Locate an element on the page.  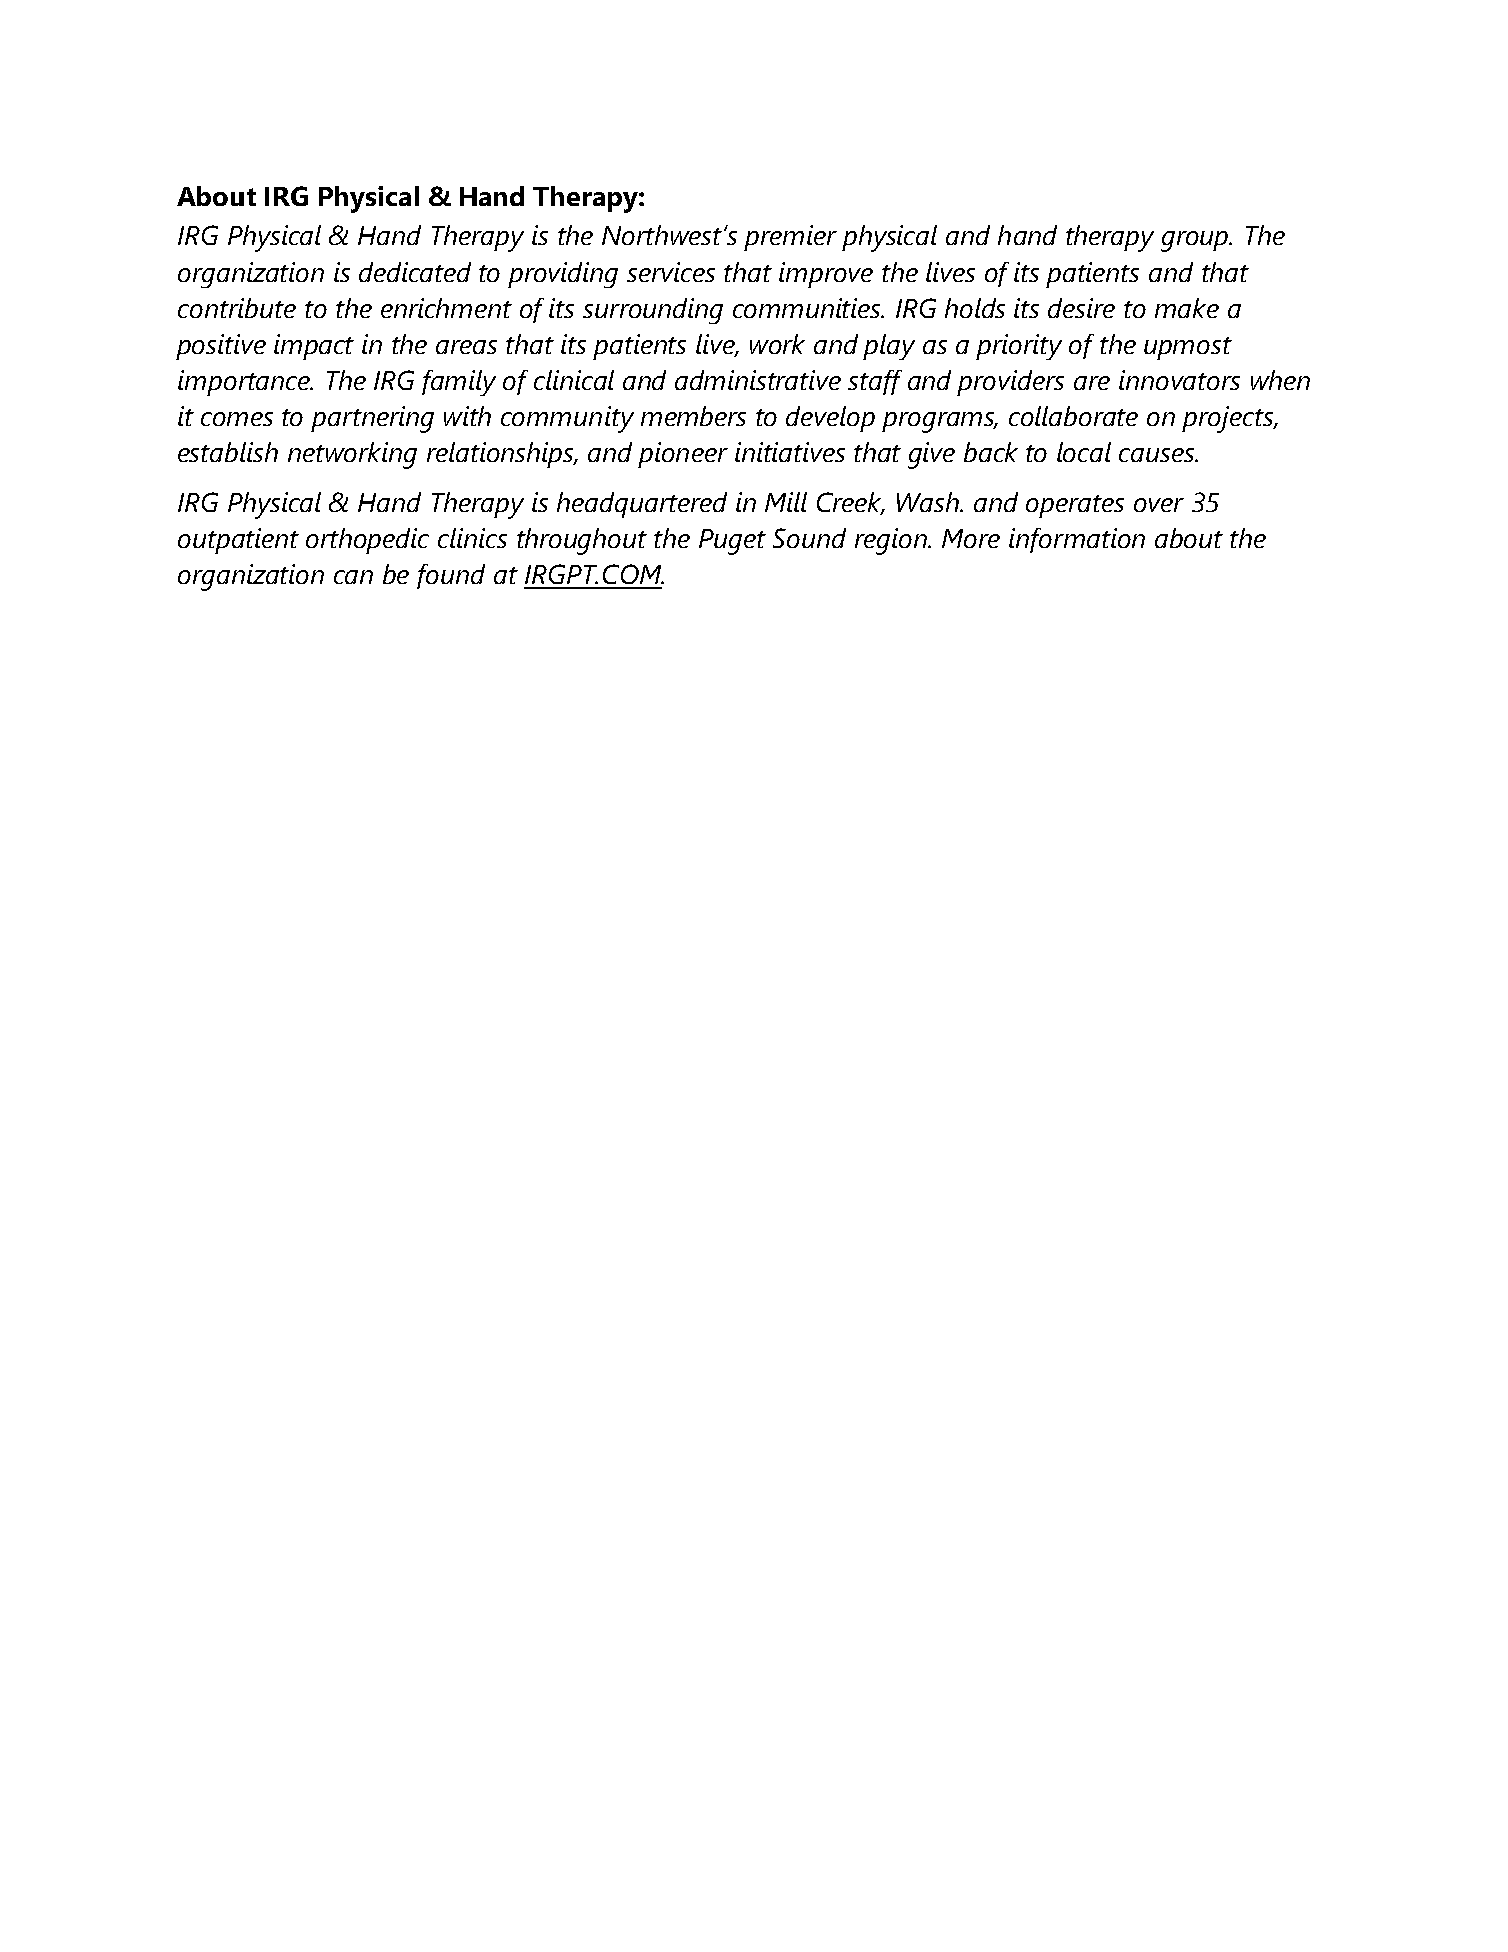
collaborate is located at coordinates (1073, 416).
